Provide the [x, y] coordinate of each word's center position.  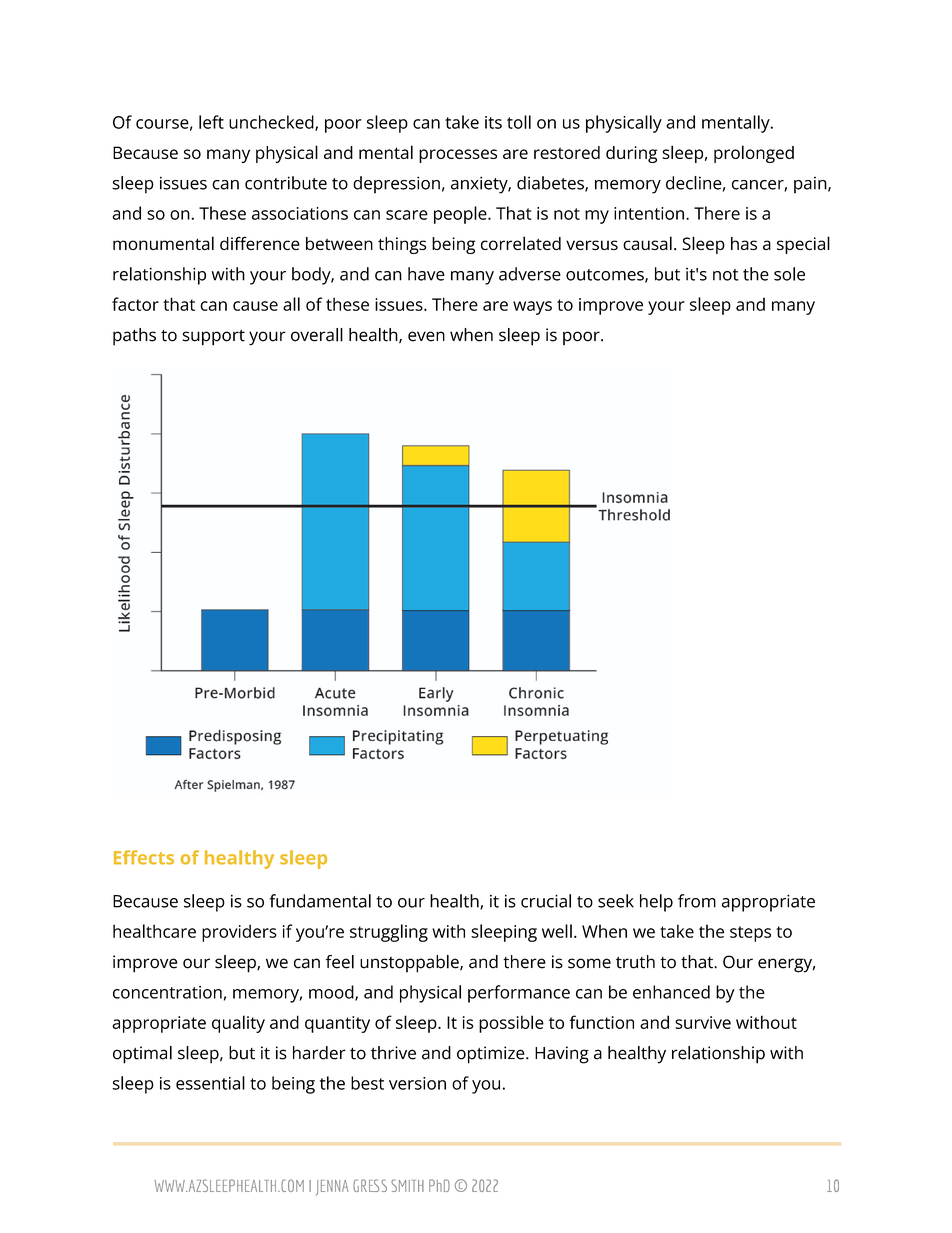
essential [210, 1083]
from [697, 901]
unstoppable [410, 964]
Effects [144, 857]
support [214, 338]
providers [239, 933]
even [426, 336]
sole [789, 274]
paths [134, 337]
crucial [546, 901]
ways [532, 308]
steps [750, 934]
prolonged [754, 154]
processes [458, 156]
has [744, 243]
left [211, 122]
